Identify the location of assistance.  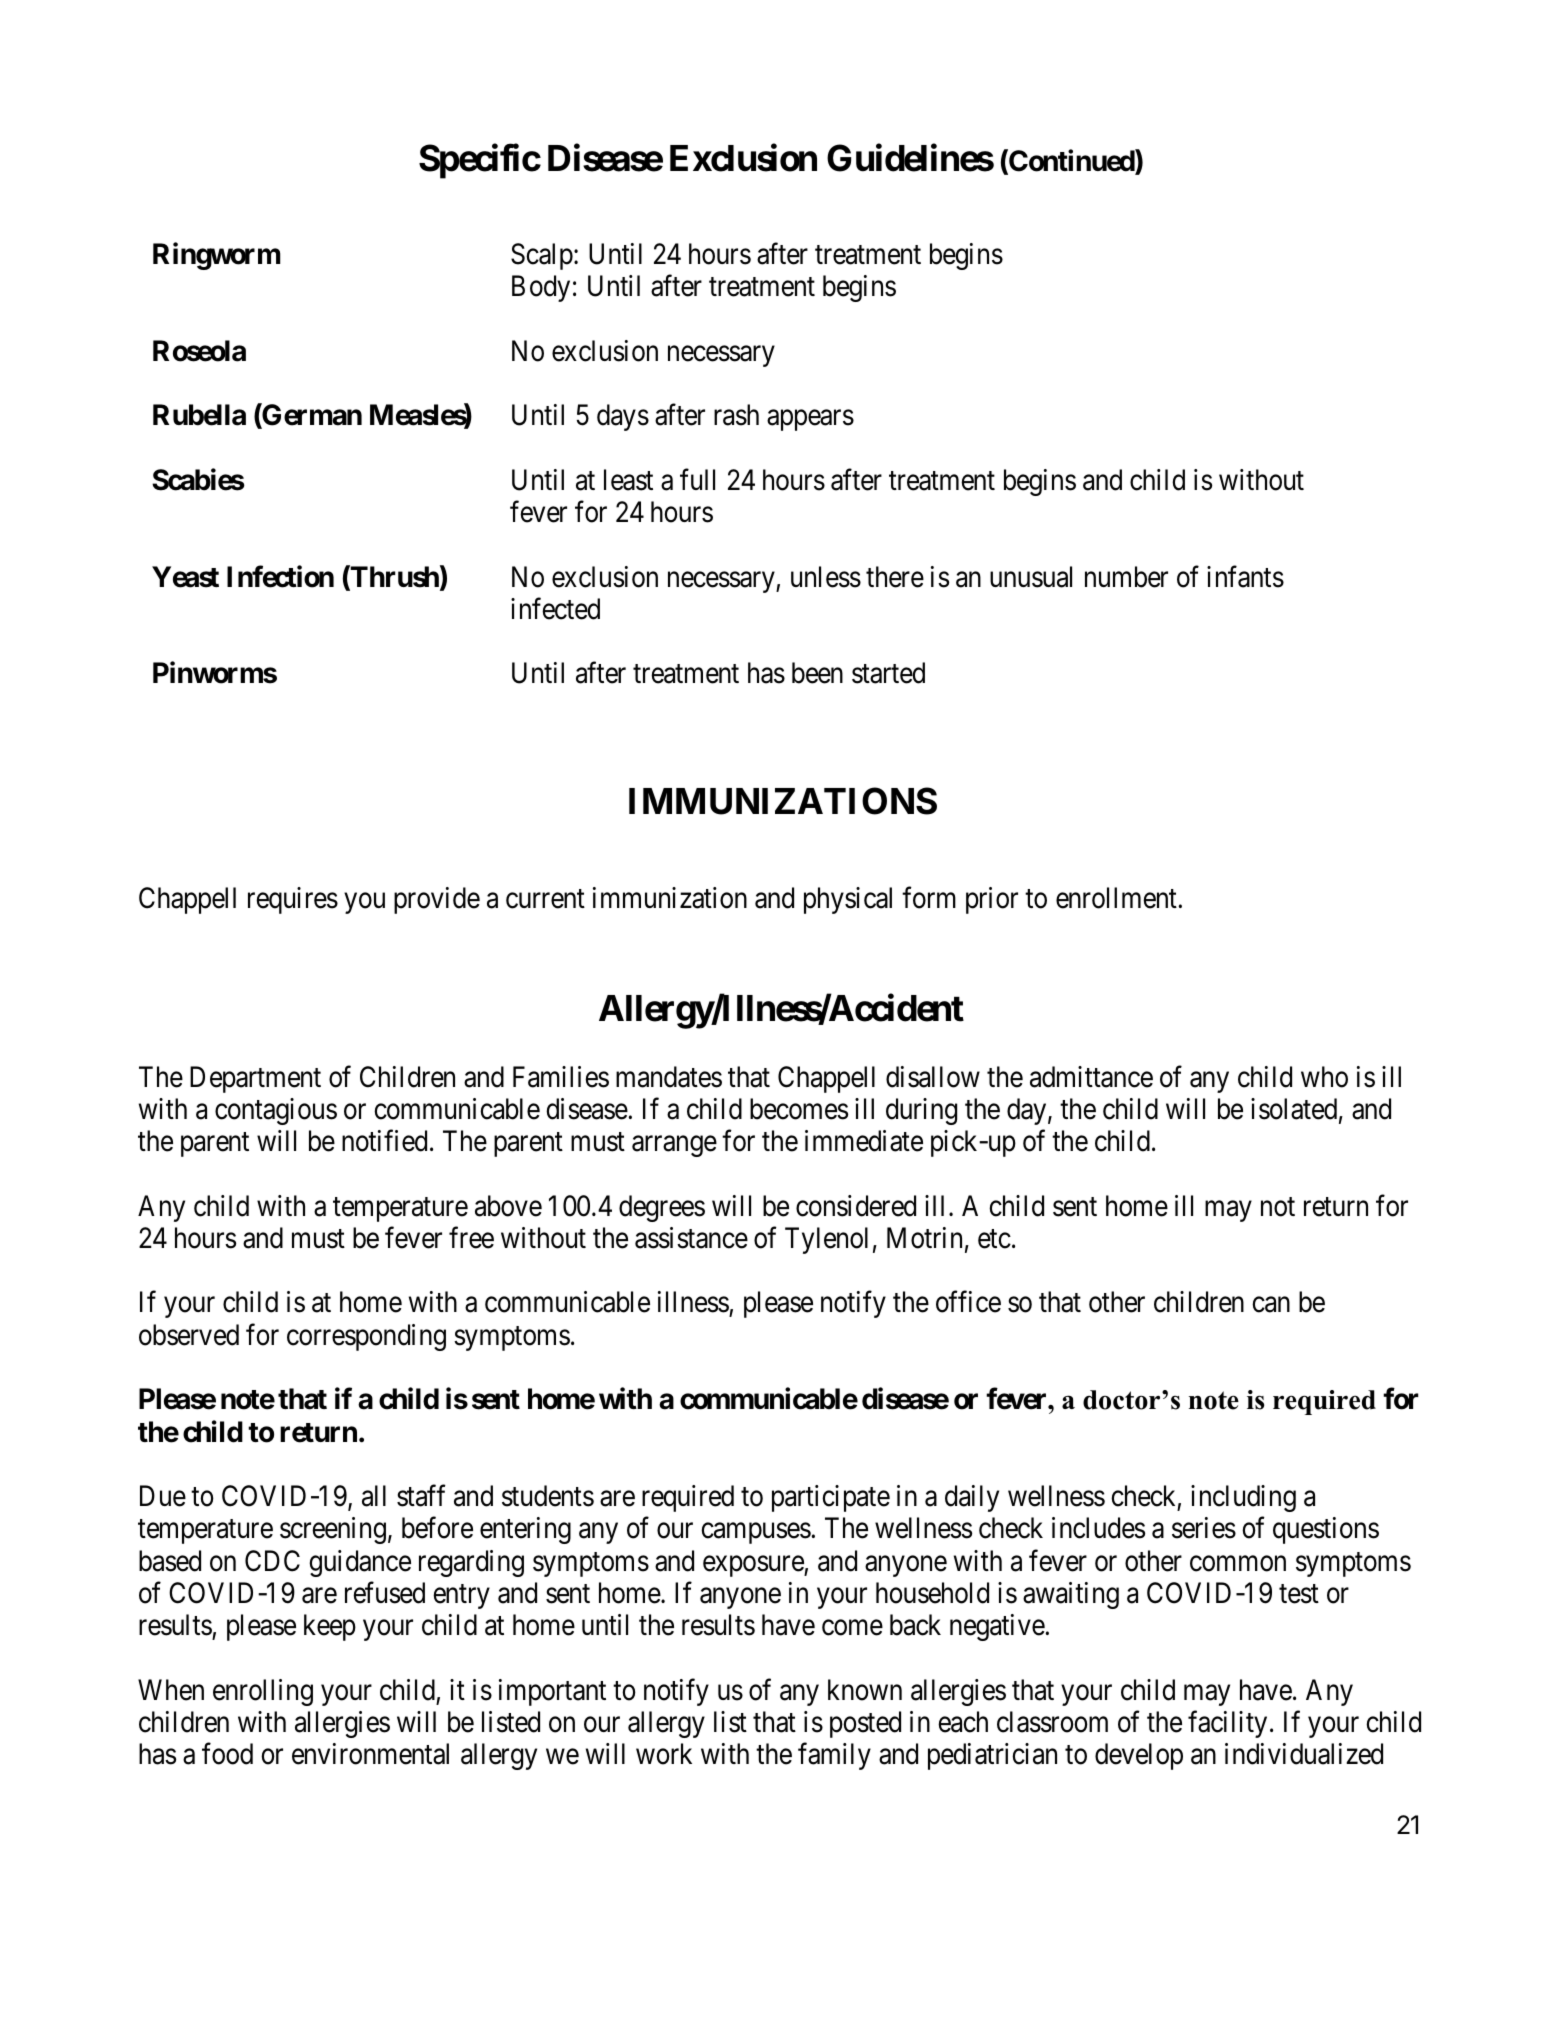
(691, 1238).
